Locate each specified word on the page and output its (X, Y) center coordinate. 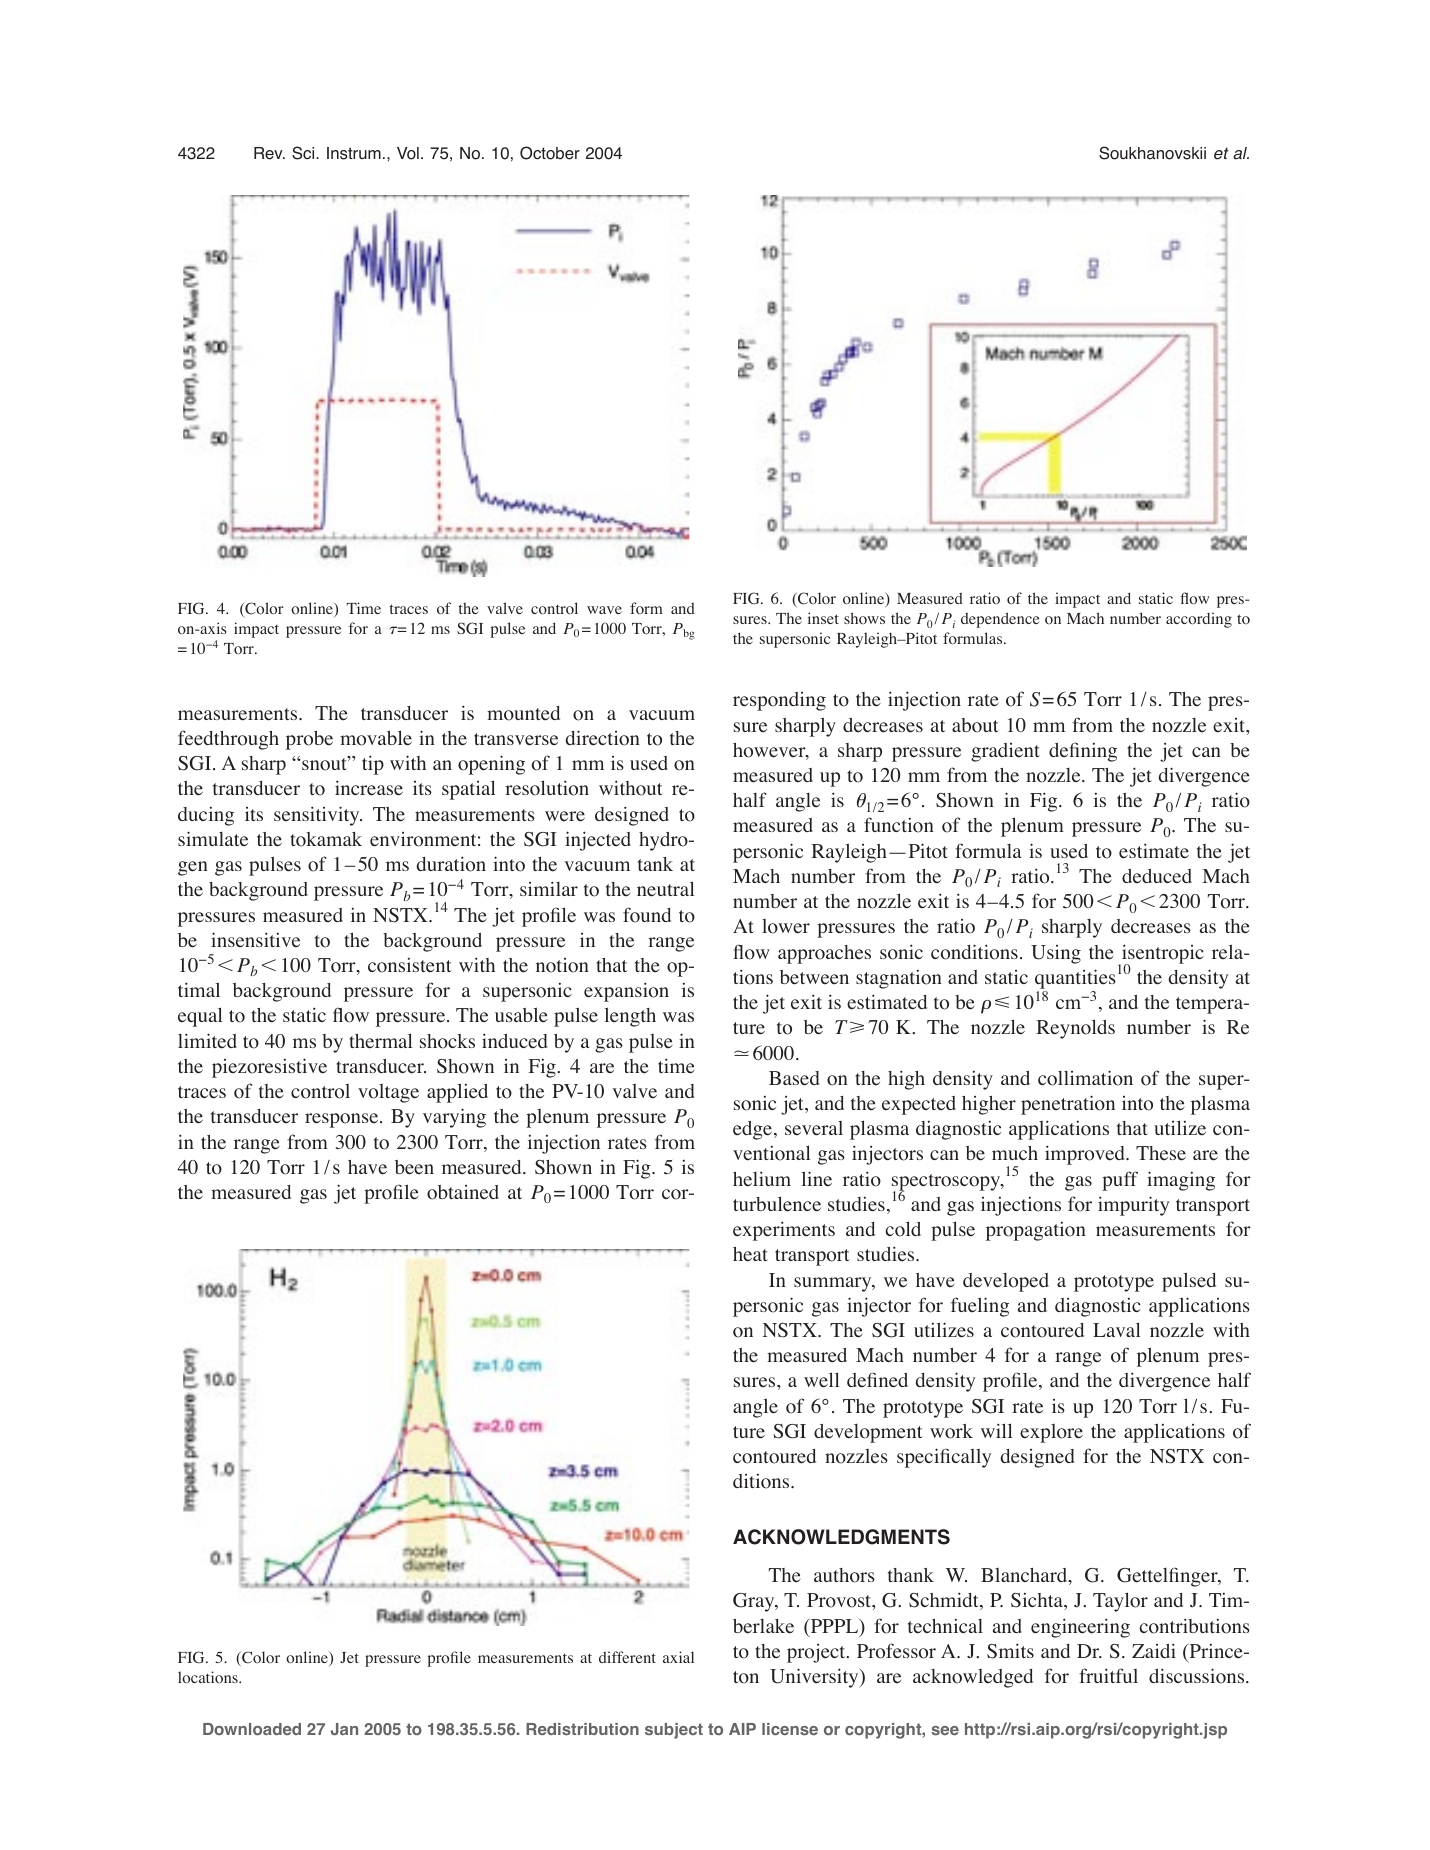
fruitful (1108, 1675)
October (550, 153)
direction (602, 738)
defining (1083, 752)
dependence (1000, 620)
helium (762, 1179)
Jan (344, 1729)
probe (309, 740)
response (343, 1120)
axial (678, 1657)
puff (1120, 1181)
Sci (304, 153)
